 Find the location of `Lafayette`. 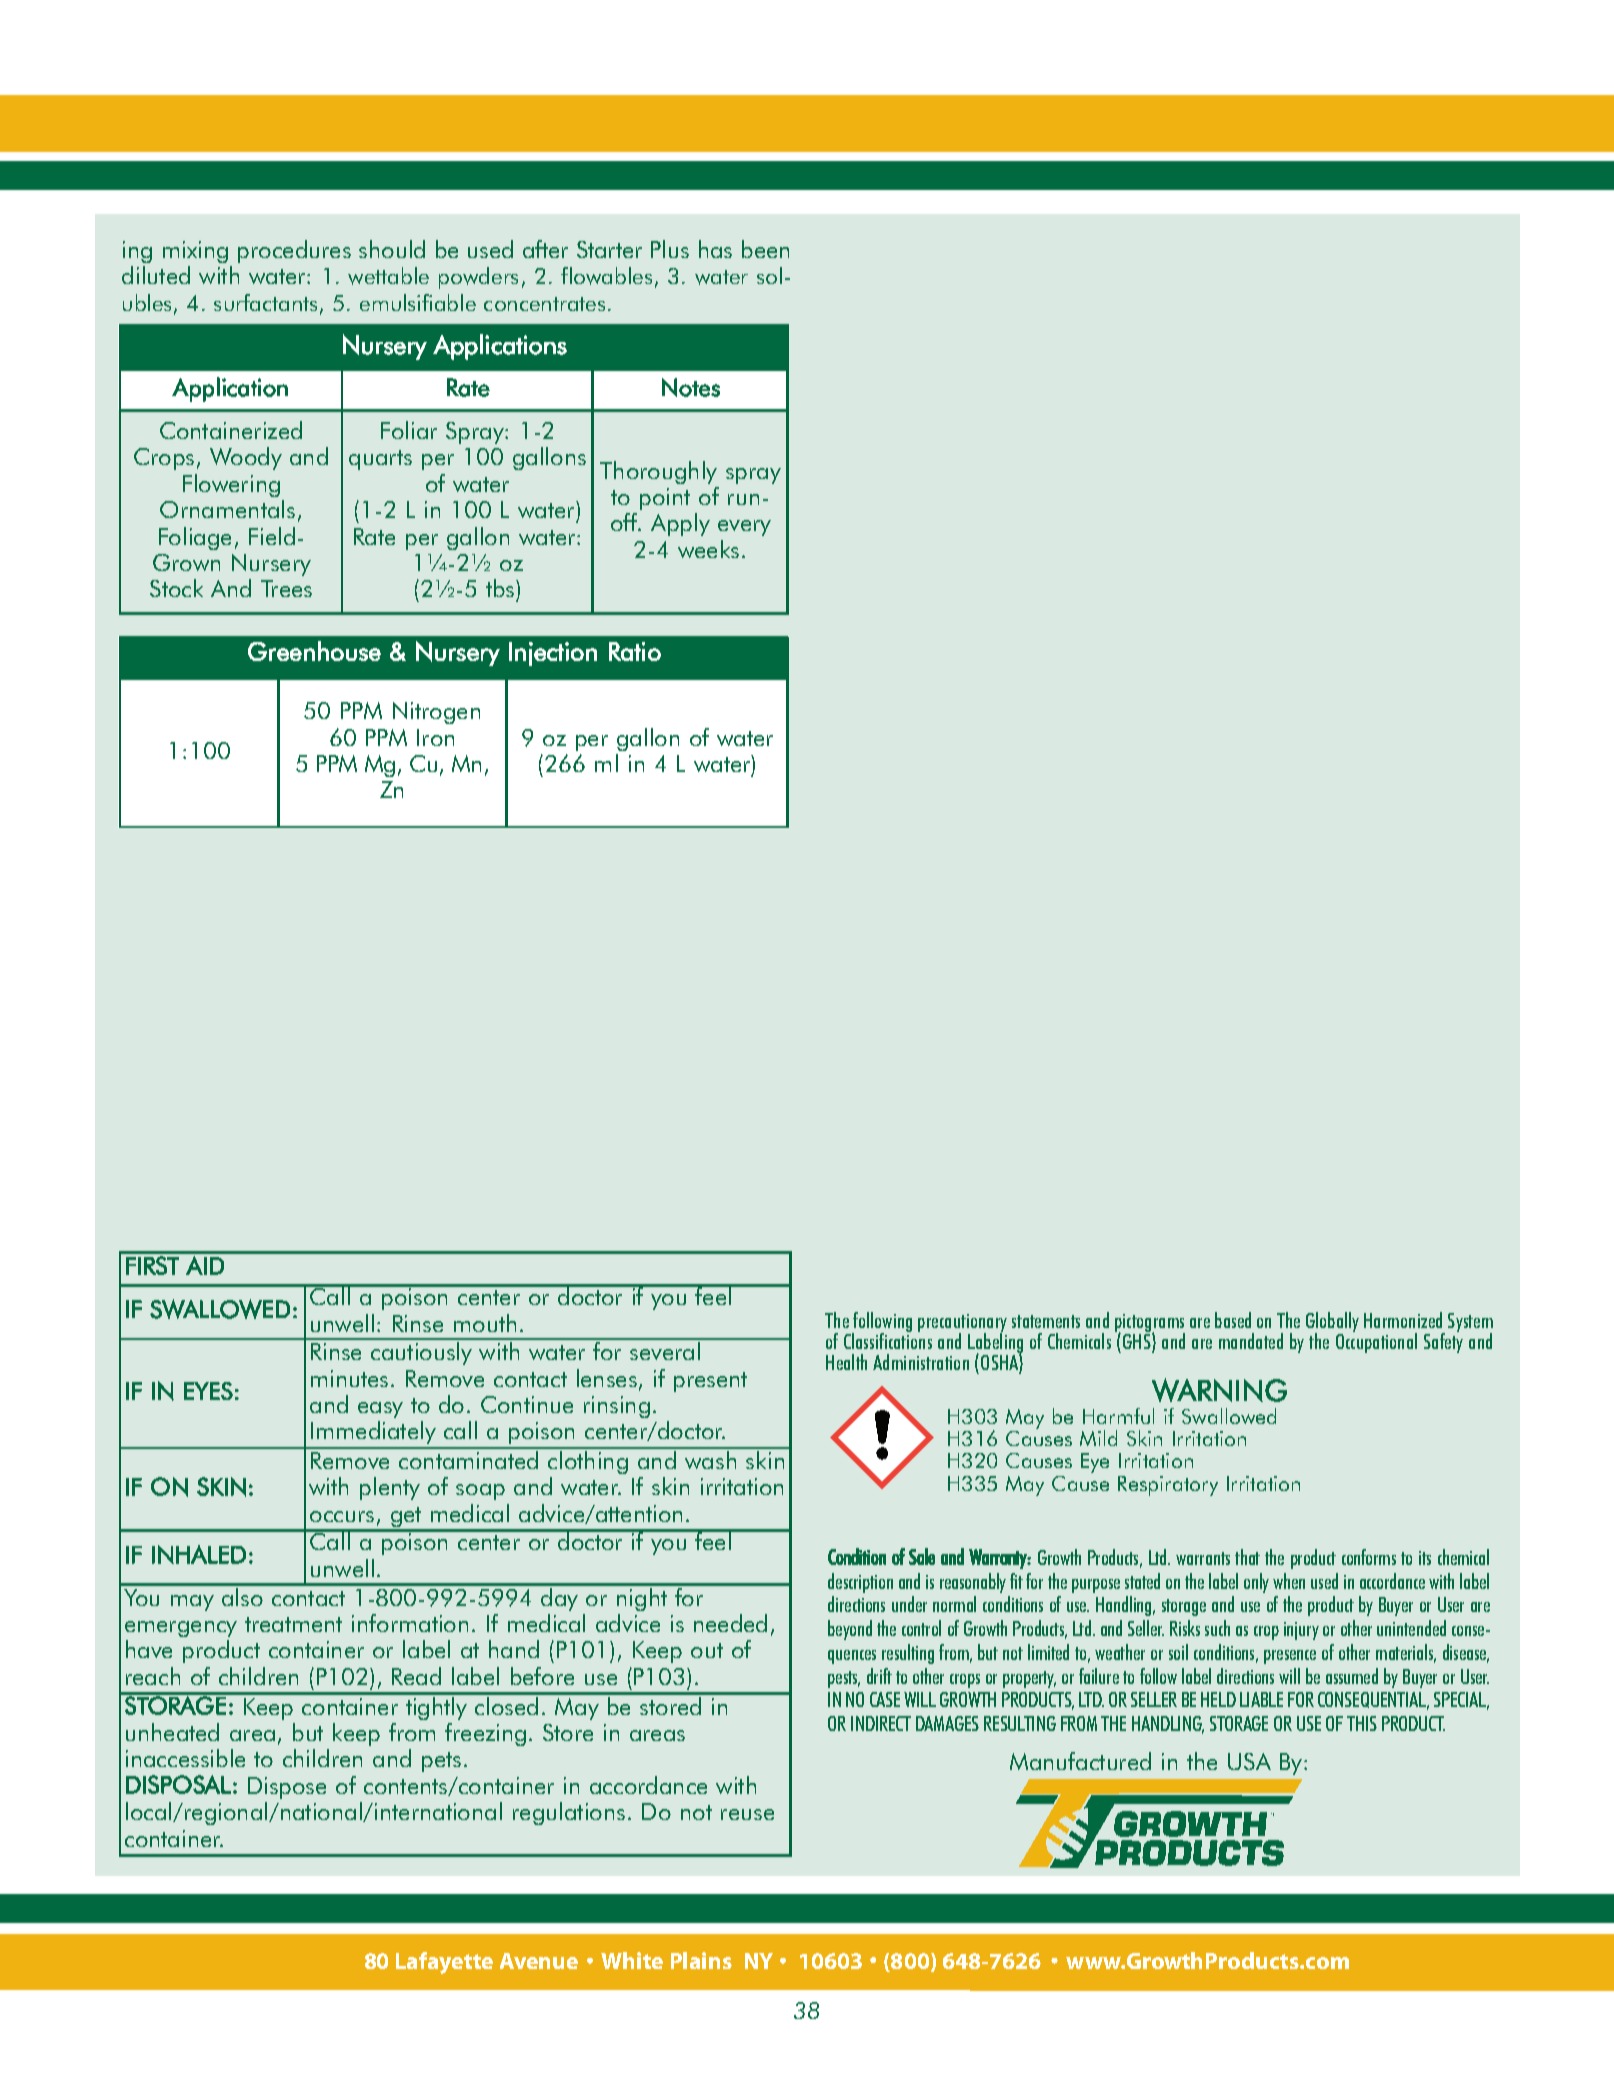

Lafayette is located at coordinates (444, 1963).
